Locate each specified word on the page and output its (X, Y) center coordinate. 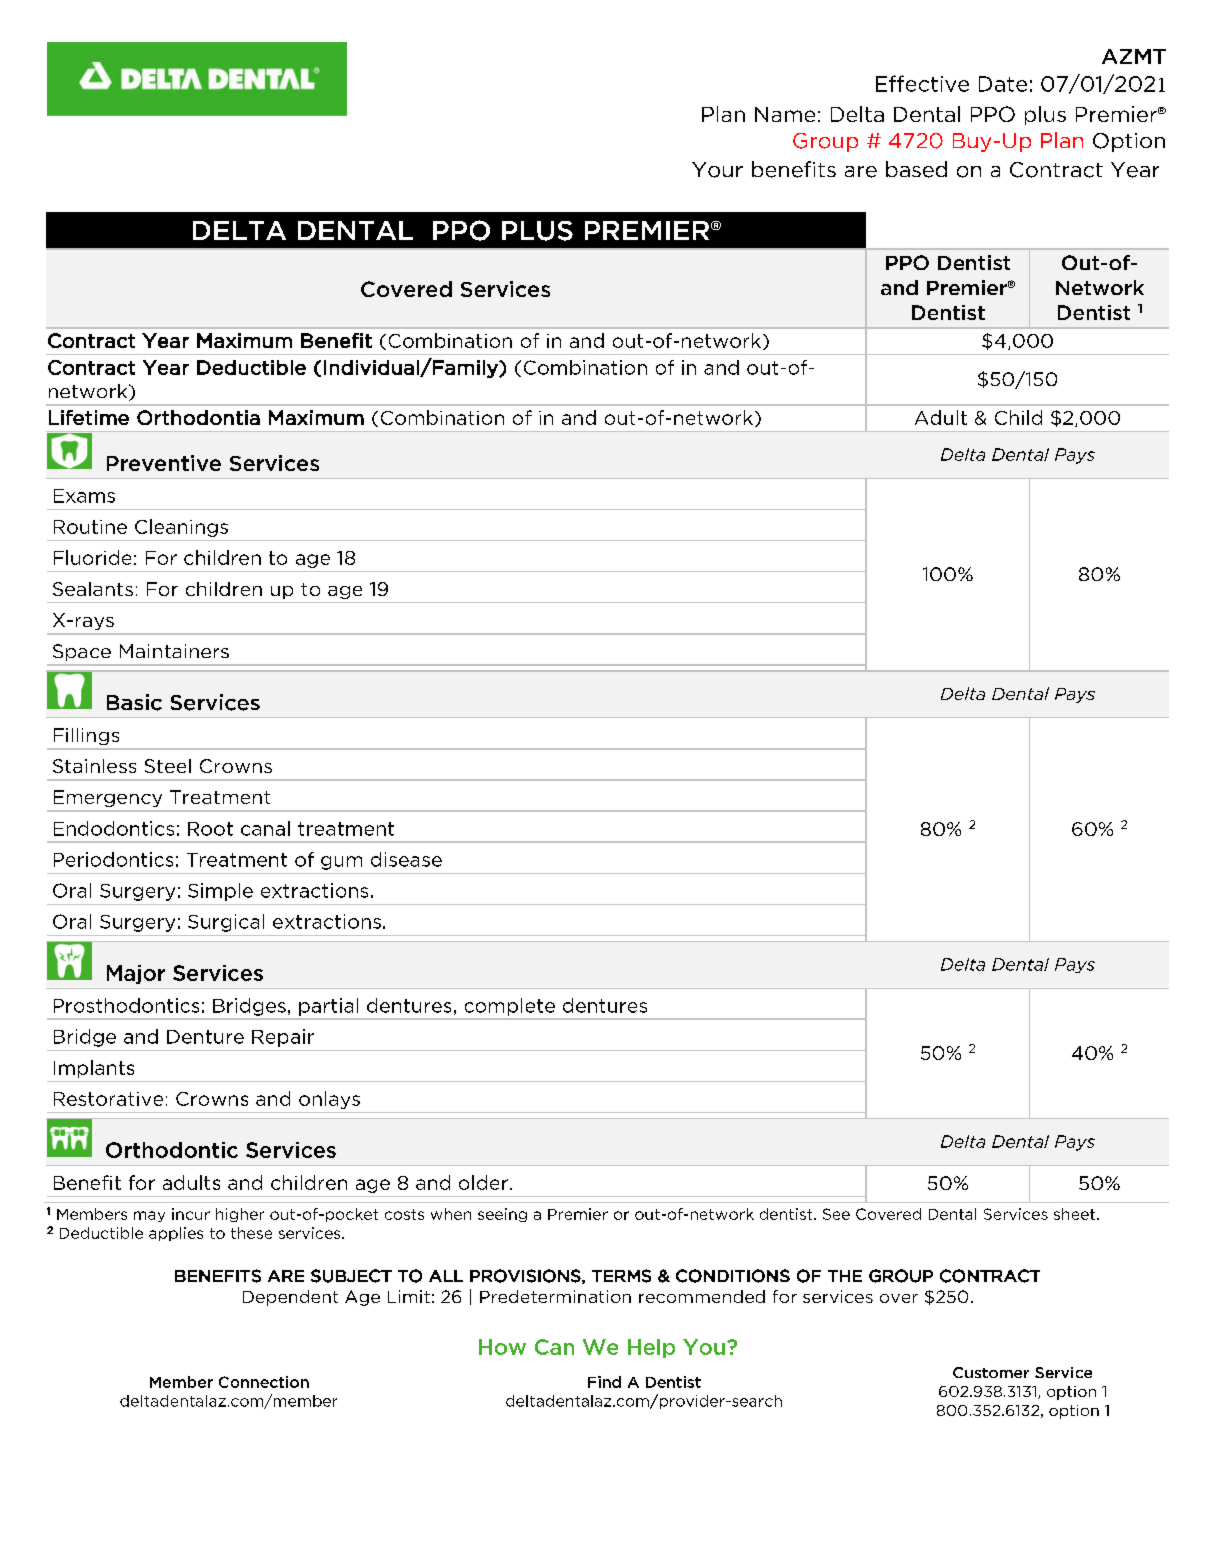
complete (510, 1007)
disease (406, 859)
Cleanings (181, 528)
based (916, 169)
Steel (168, 766)
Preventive (164, 463)
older (483, 1182)
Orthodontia (198, 417)
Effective (922, 83)
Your (717, 170)
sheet (1076, 1214)
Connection (264, 1382)
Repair (283, 1038)
